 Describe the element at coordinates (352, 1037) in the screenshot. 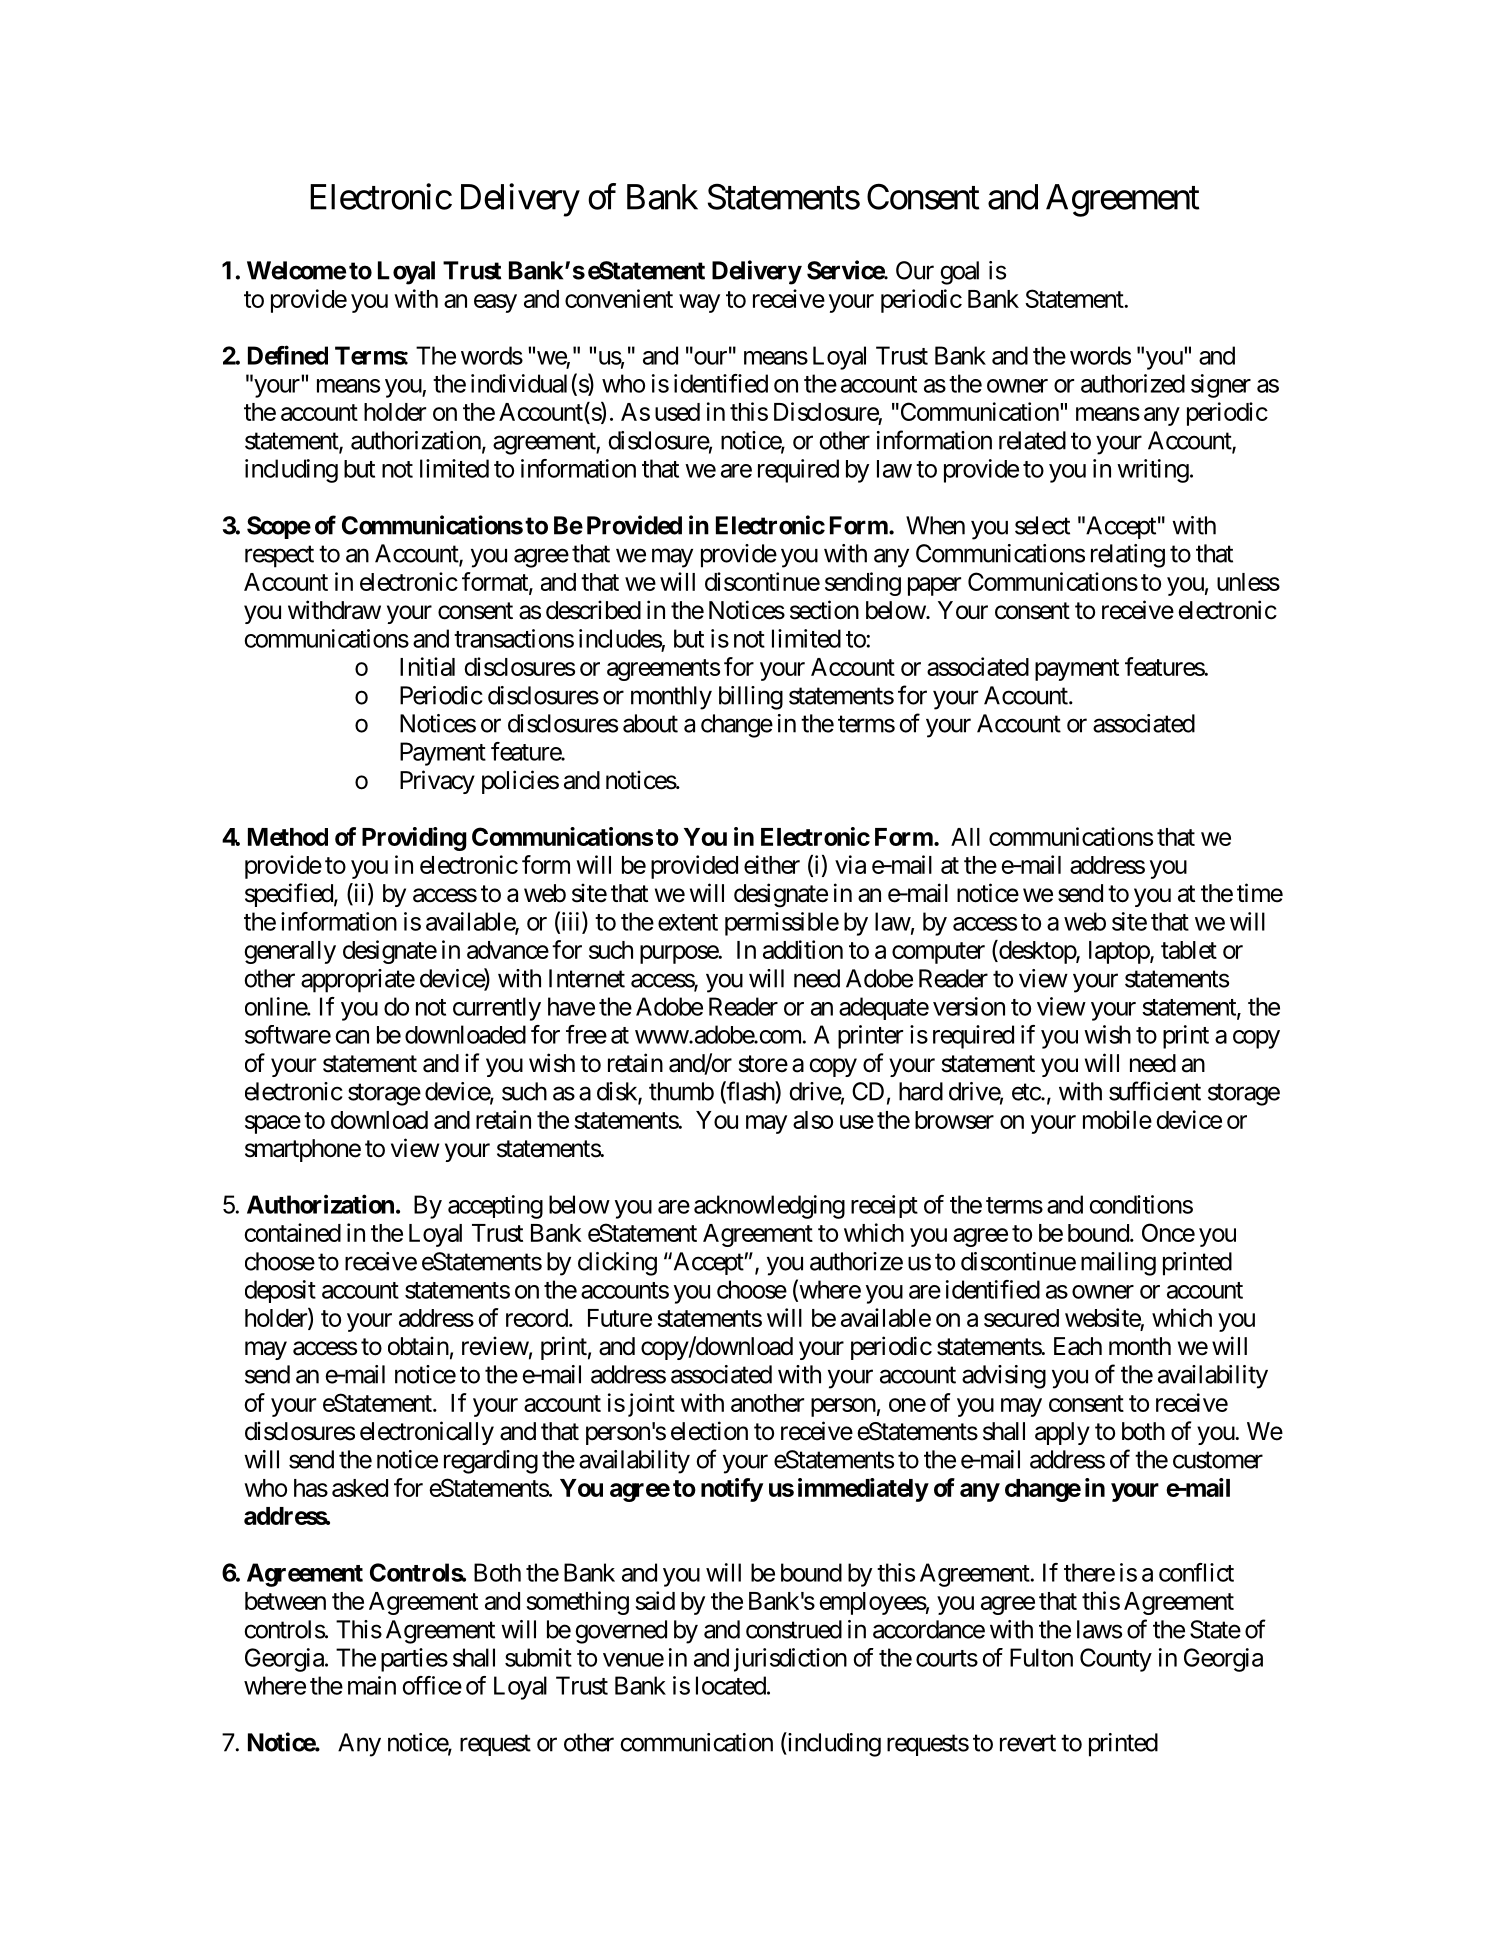

I see `can` at that location.
